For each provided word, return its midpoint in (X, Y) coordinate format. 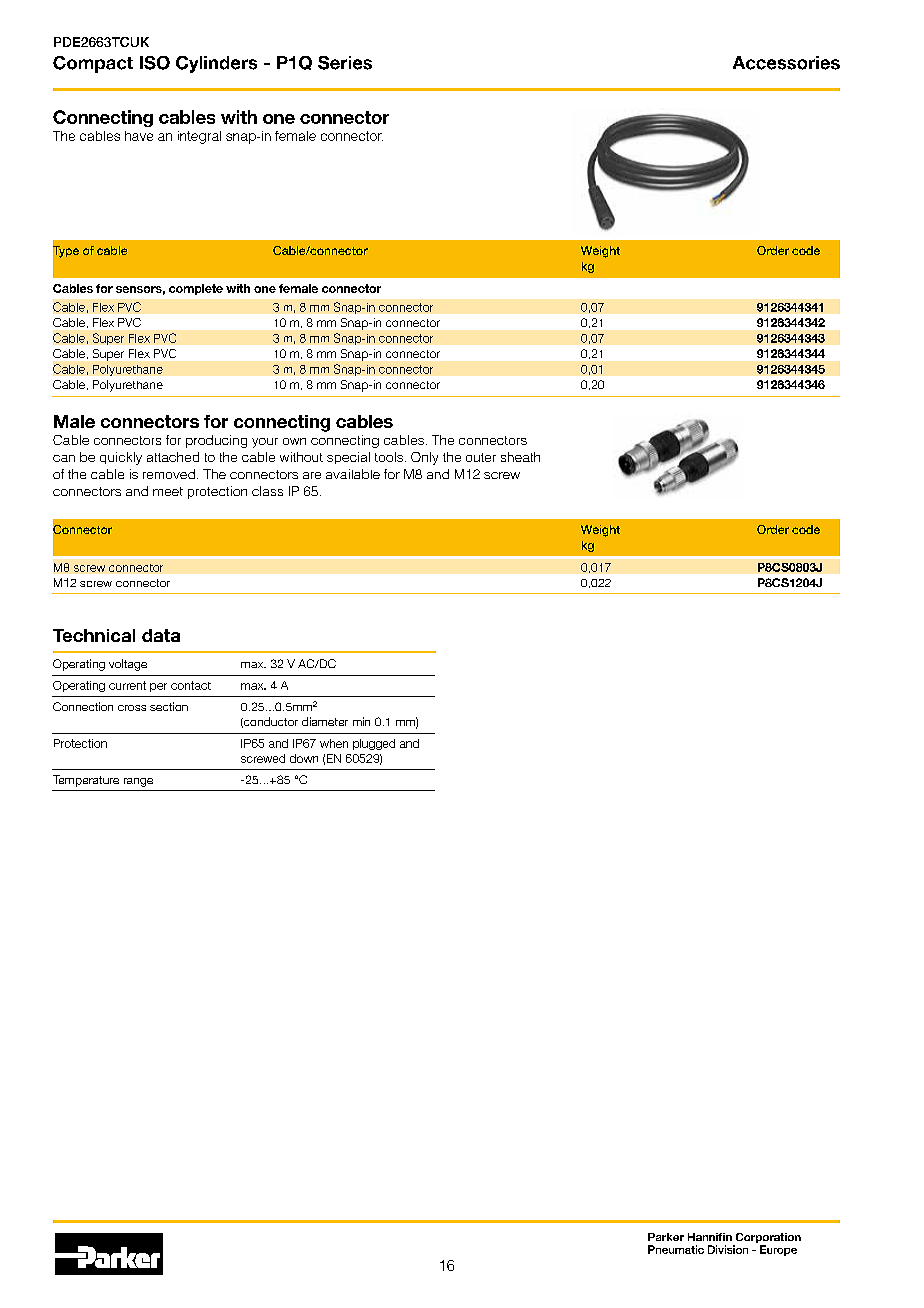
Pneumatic (676, 1249)
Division (728, 1249)
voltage (128, 665)
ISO (155, 63)
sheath (520, 457)
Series (345, 63)
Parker (666, 1237)
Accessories (786, 63)
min (361, 721)
